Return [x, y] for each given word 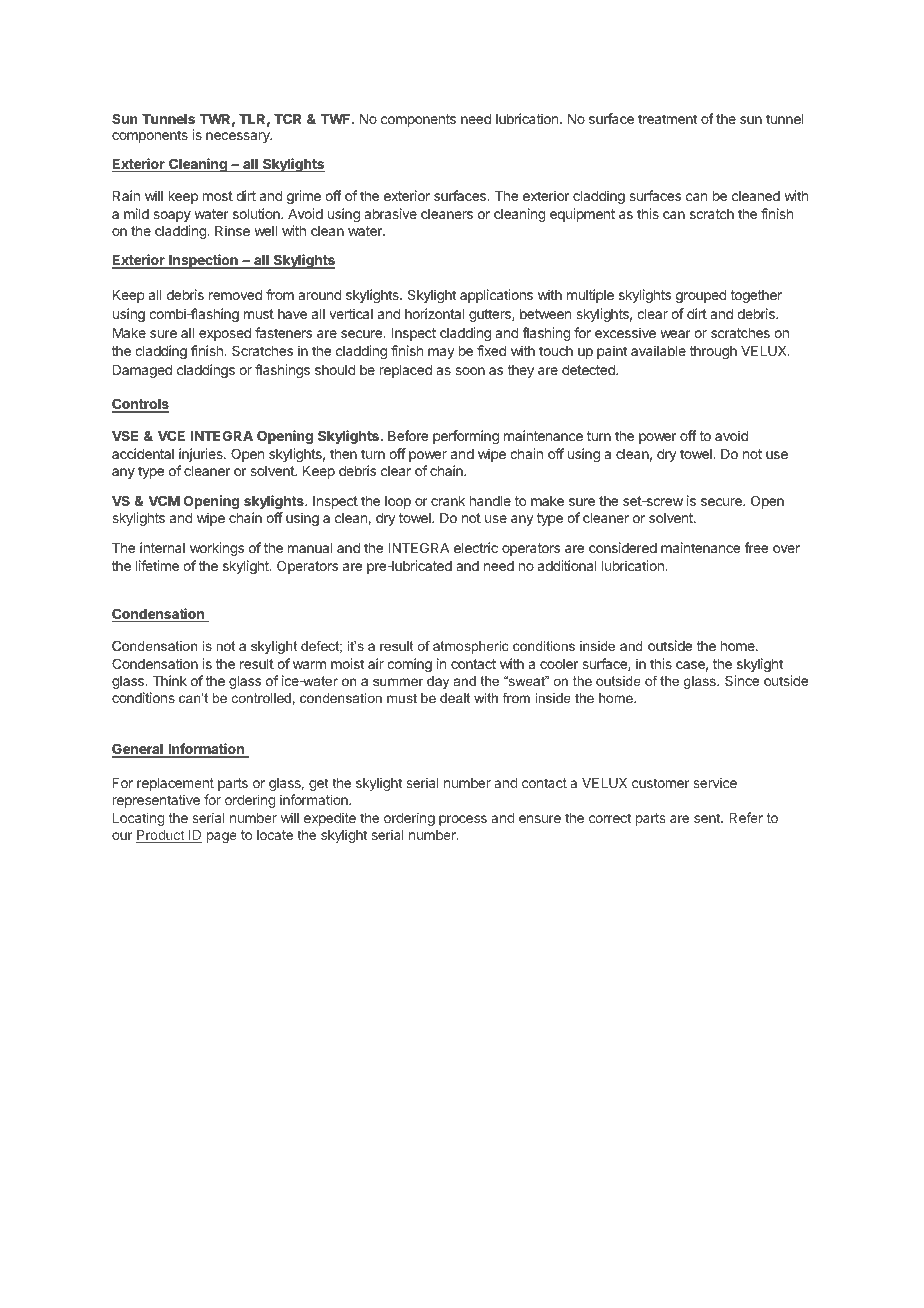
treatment [667, 119]
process [463, 820]
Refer [746, 817]
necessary [239, 137]
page [222, 837]
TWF [336, 119]
